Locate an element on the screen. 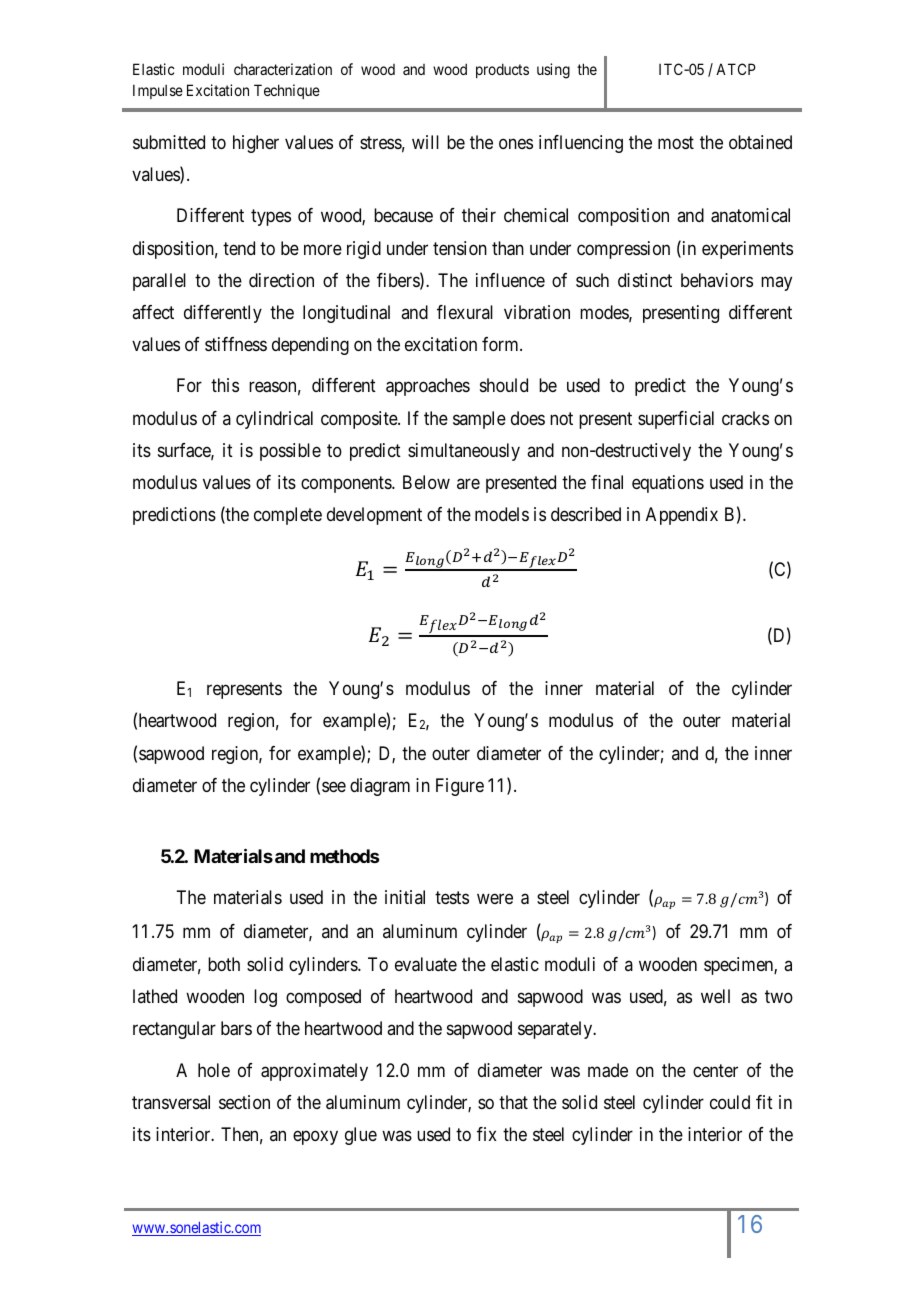 This screenshot has width=924, height=1308. are is located at coordinates (468, 483).
